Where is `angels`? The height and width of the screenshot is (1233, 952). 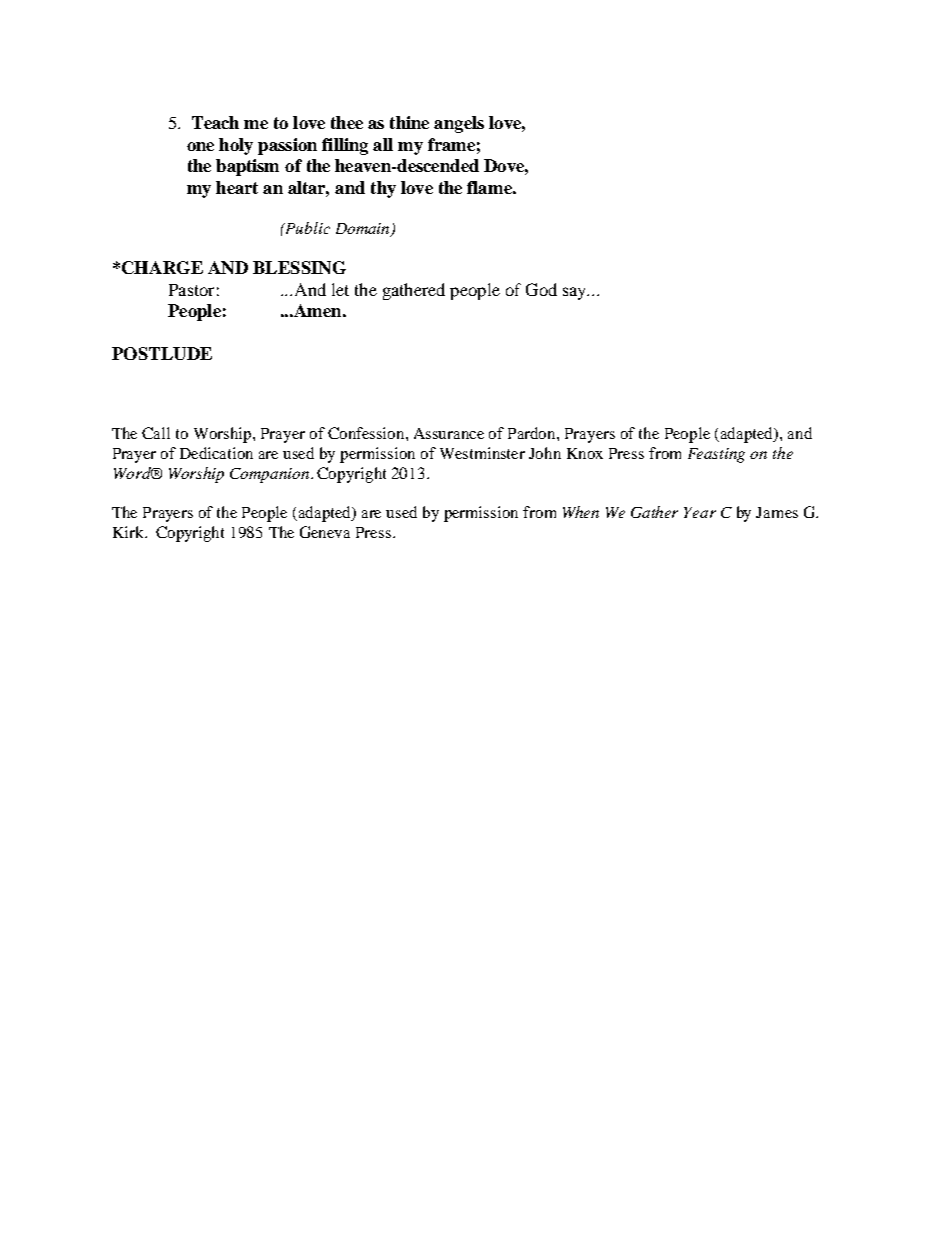 angels is located at coordinates (459, 124).
